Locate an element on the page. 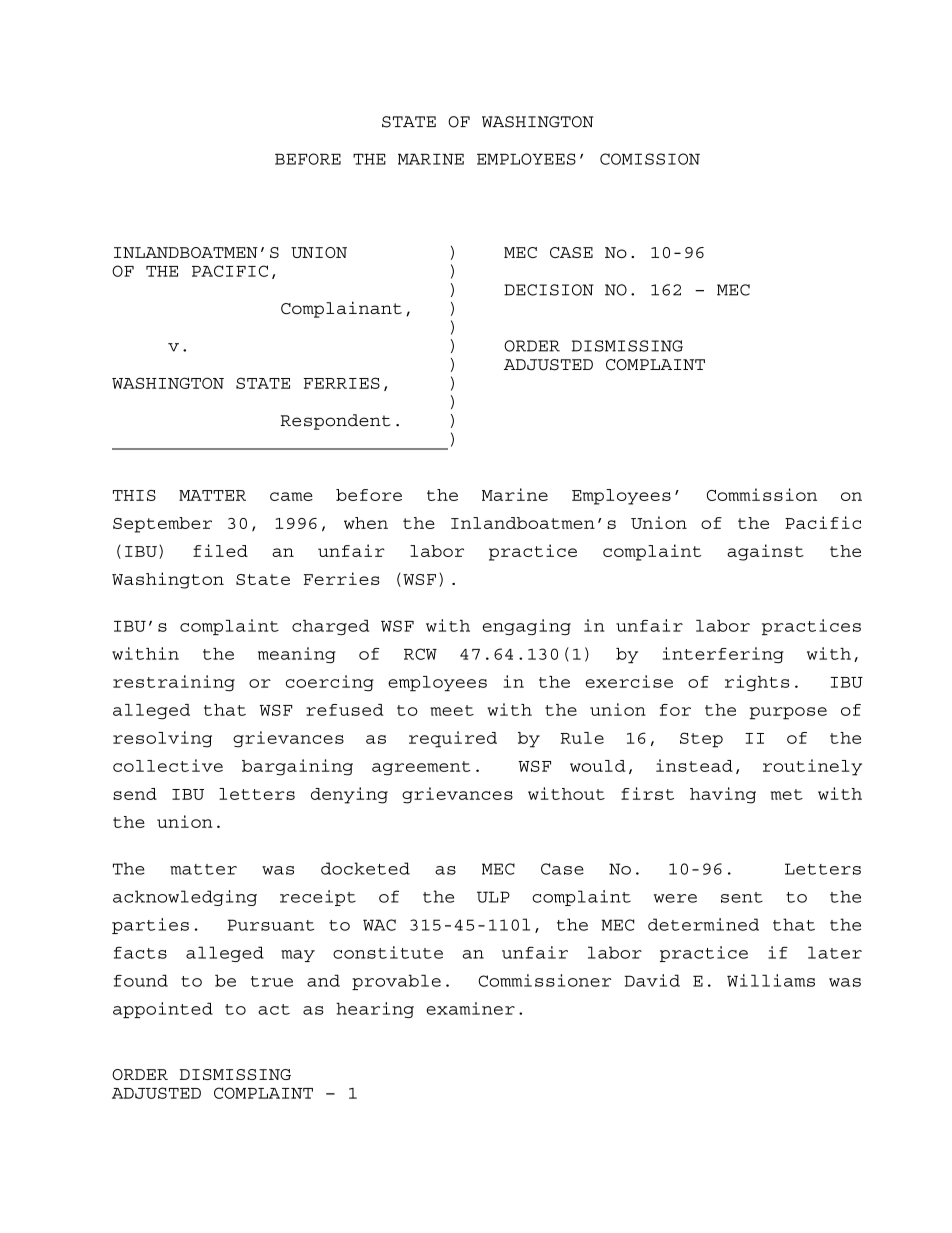 This image has height=1233, width=952. filed is located at coordinates (220, 550).
